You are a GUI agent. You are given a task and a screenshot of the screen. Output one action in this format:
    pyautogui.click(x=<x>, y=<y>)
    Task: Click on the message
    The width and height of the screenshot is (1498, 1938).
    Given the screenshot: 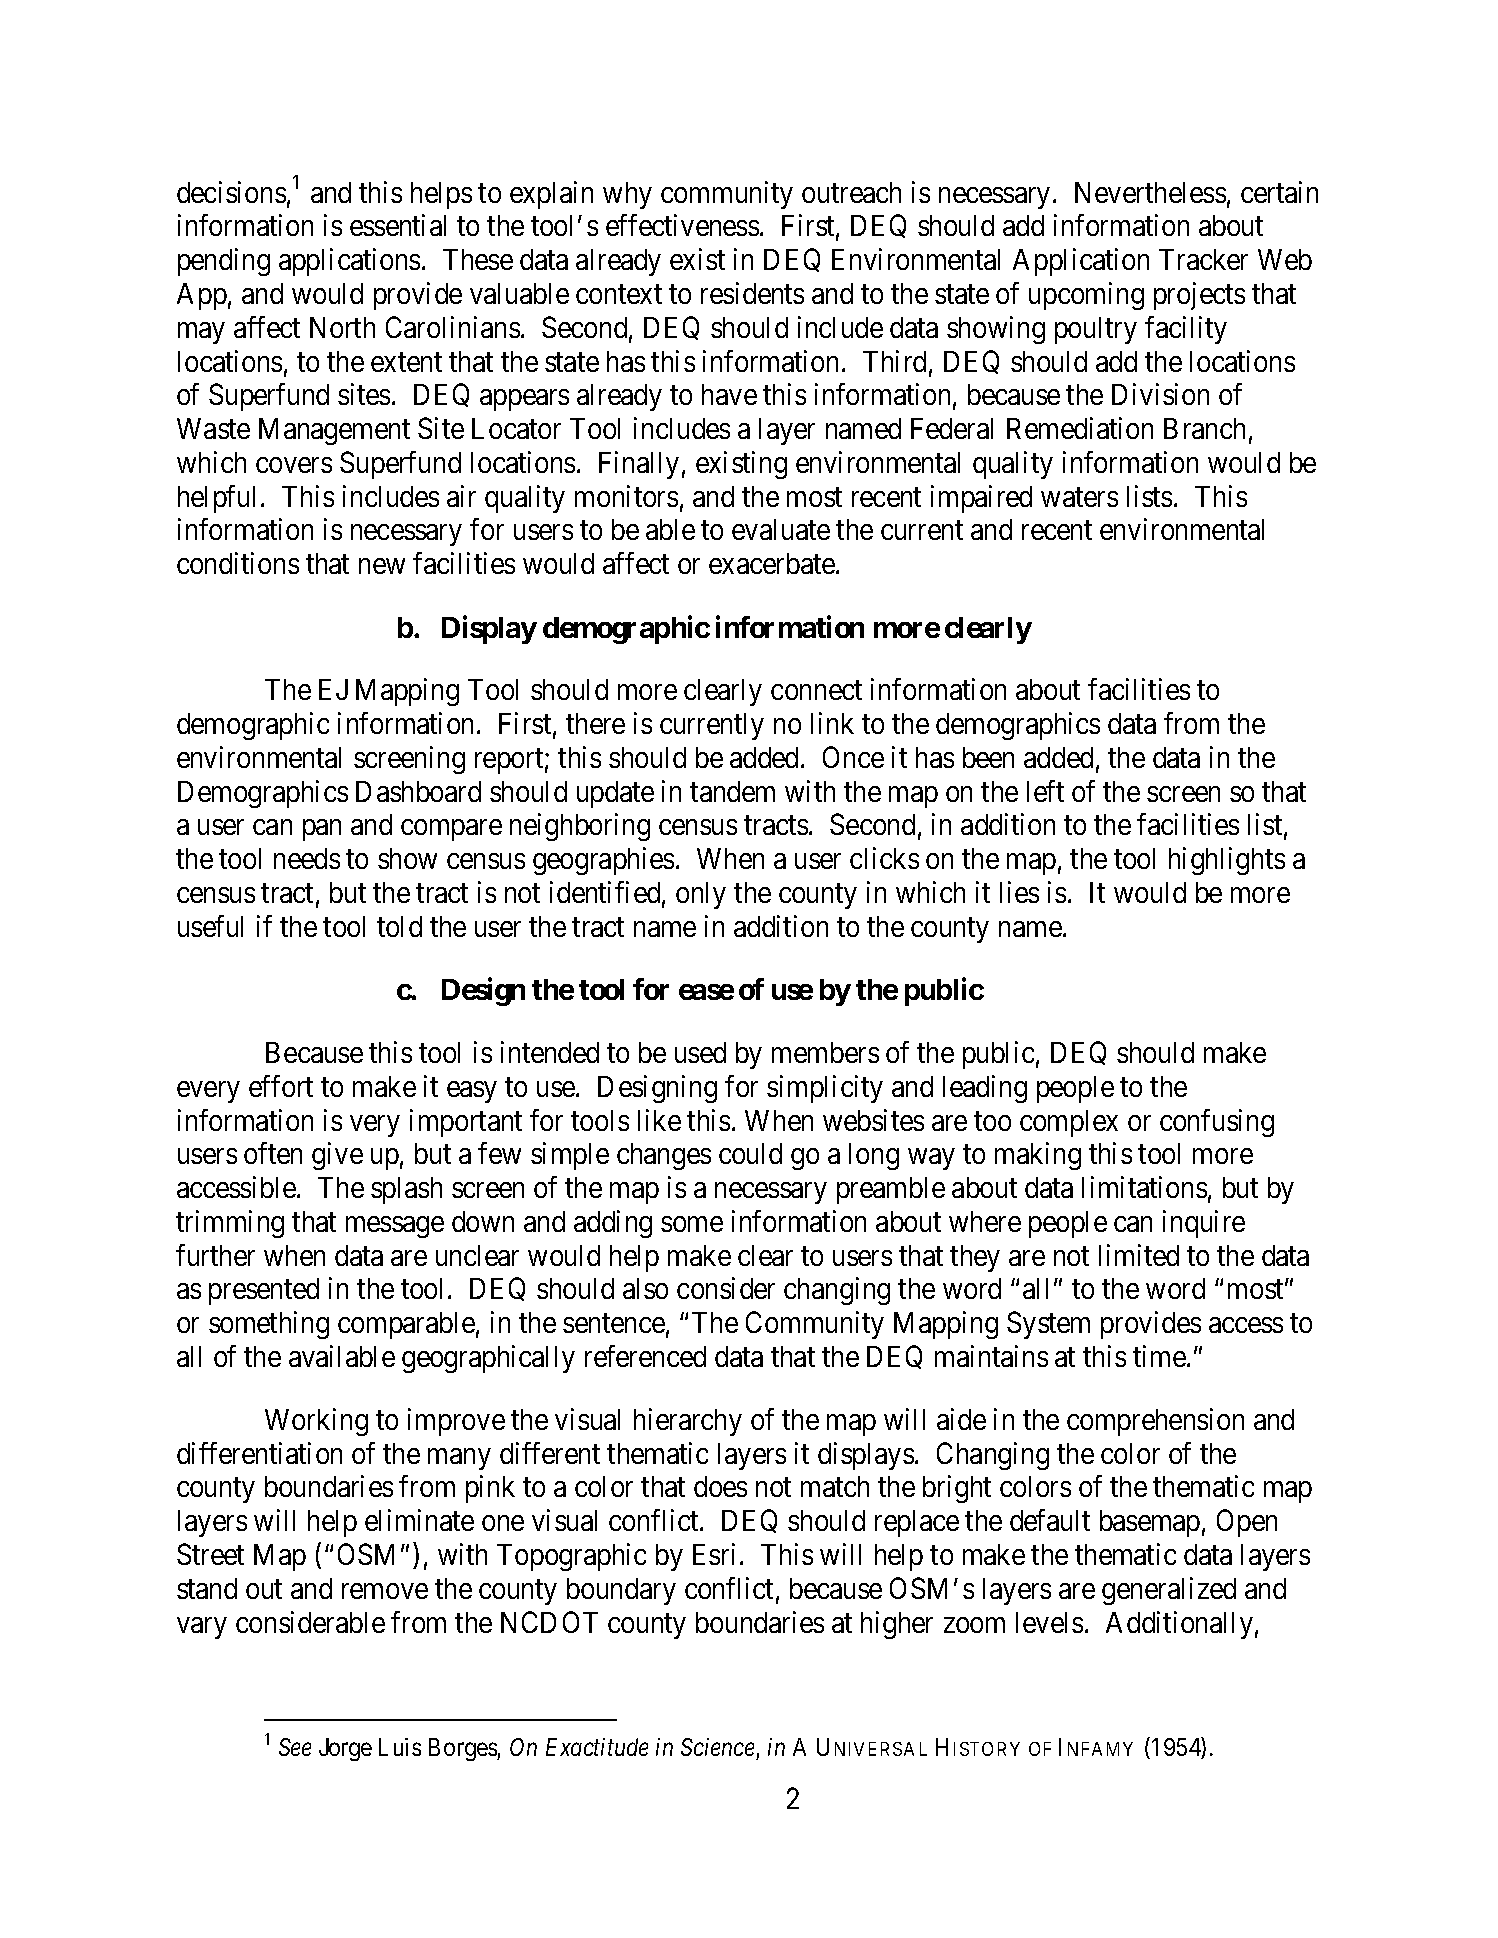 What is the action you would take?
    pyautogui.click(x=395, y=1227)
